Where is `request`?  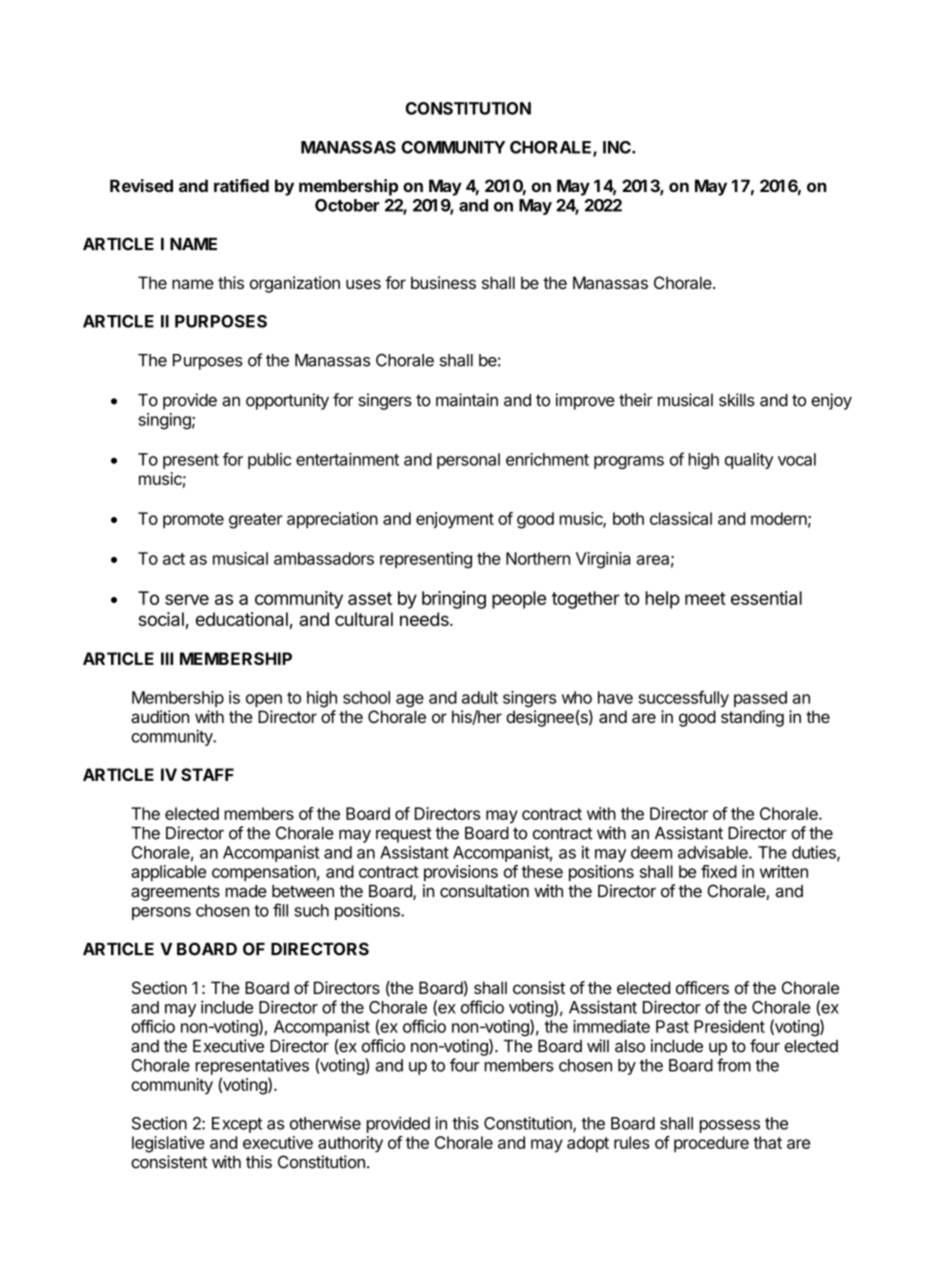 request is located at coordinates (404, 835).
